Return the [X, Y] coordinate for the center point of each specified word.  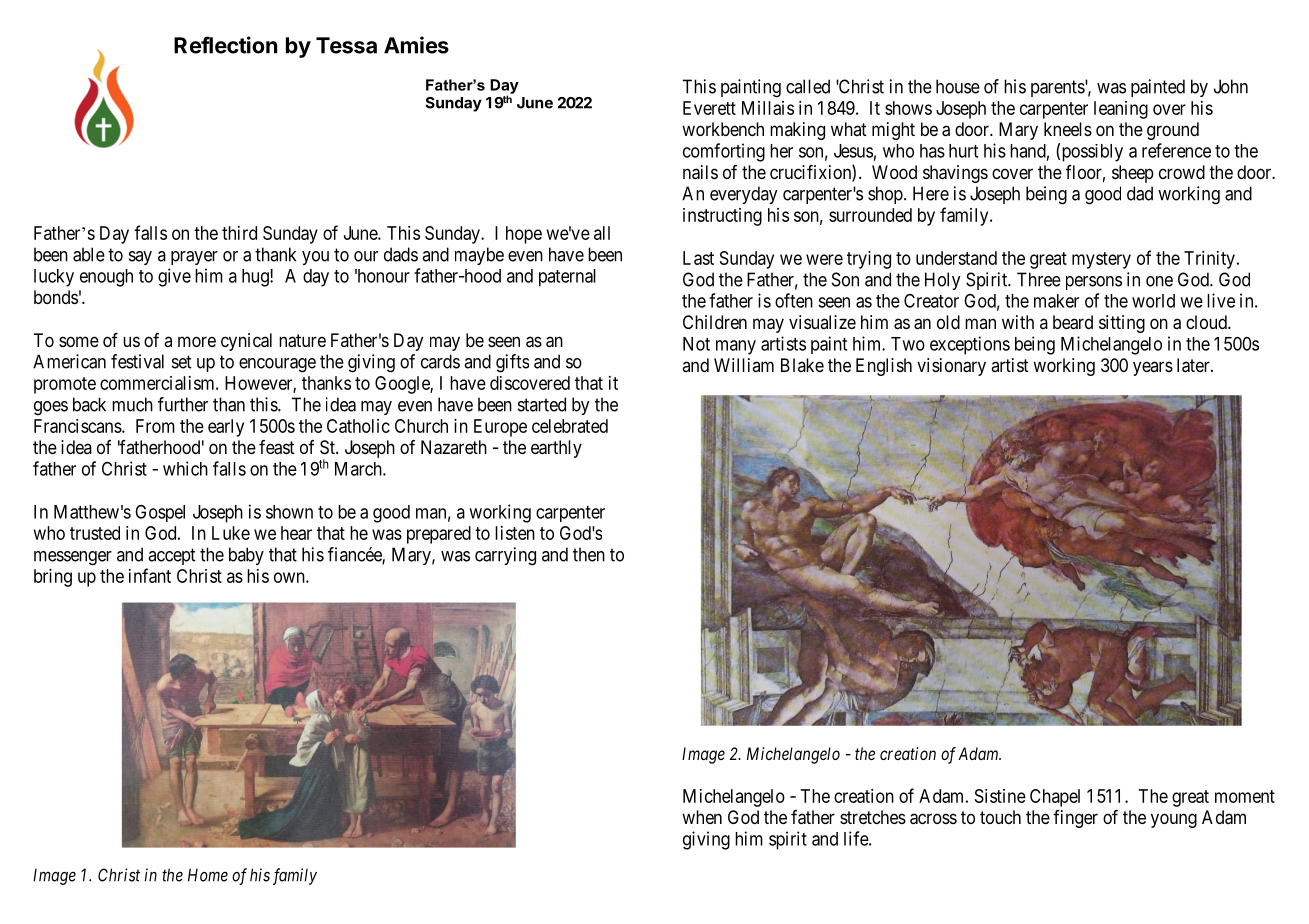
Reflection [226, 45]
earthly [556, 449]
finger [1075, 819]
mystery [1101, 260]
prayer [194, 258]
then [589, 554]
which [185, 468]
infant [150, 575]
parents [1058, 88]
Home [208, 875]
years [1153, 368]
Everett [709, 108]
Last [698, 258]
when [702, 817]
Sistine [1000, 796]
